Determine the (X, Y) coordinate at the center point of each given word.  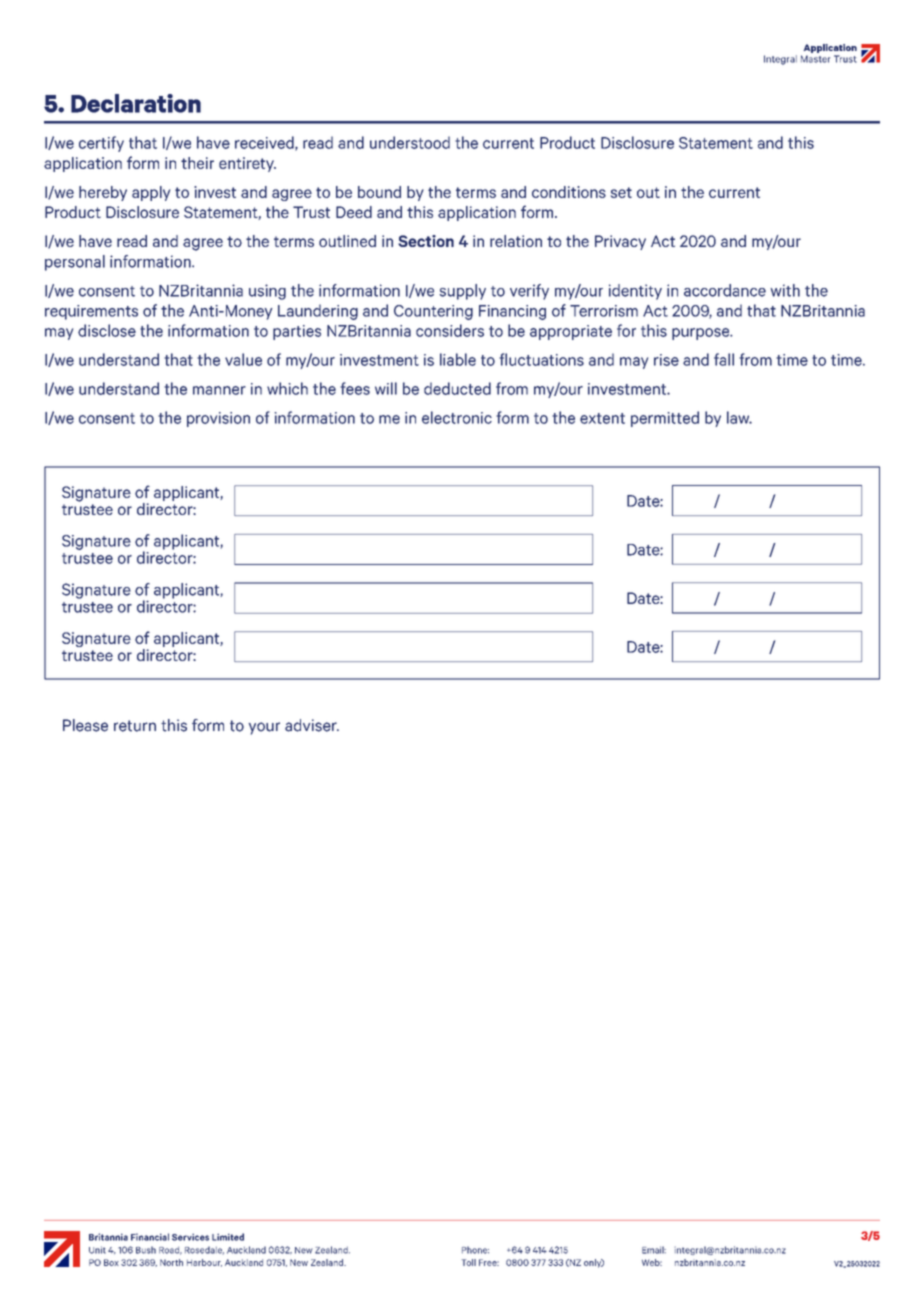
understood (410, 142)
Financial (150, 1237)
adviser (312, 725)
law (739, 417)
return (135, 726)
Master (815, 59)
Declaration (136, 103)
